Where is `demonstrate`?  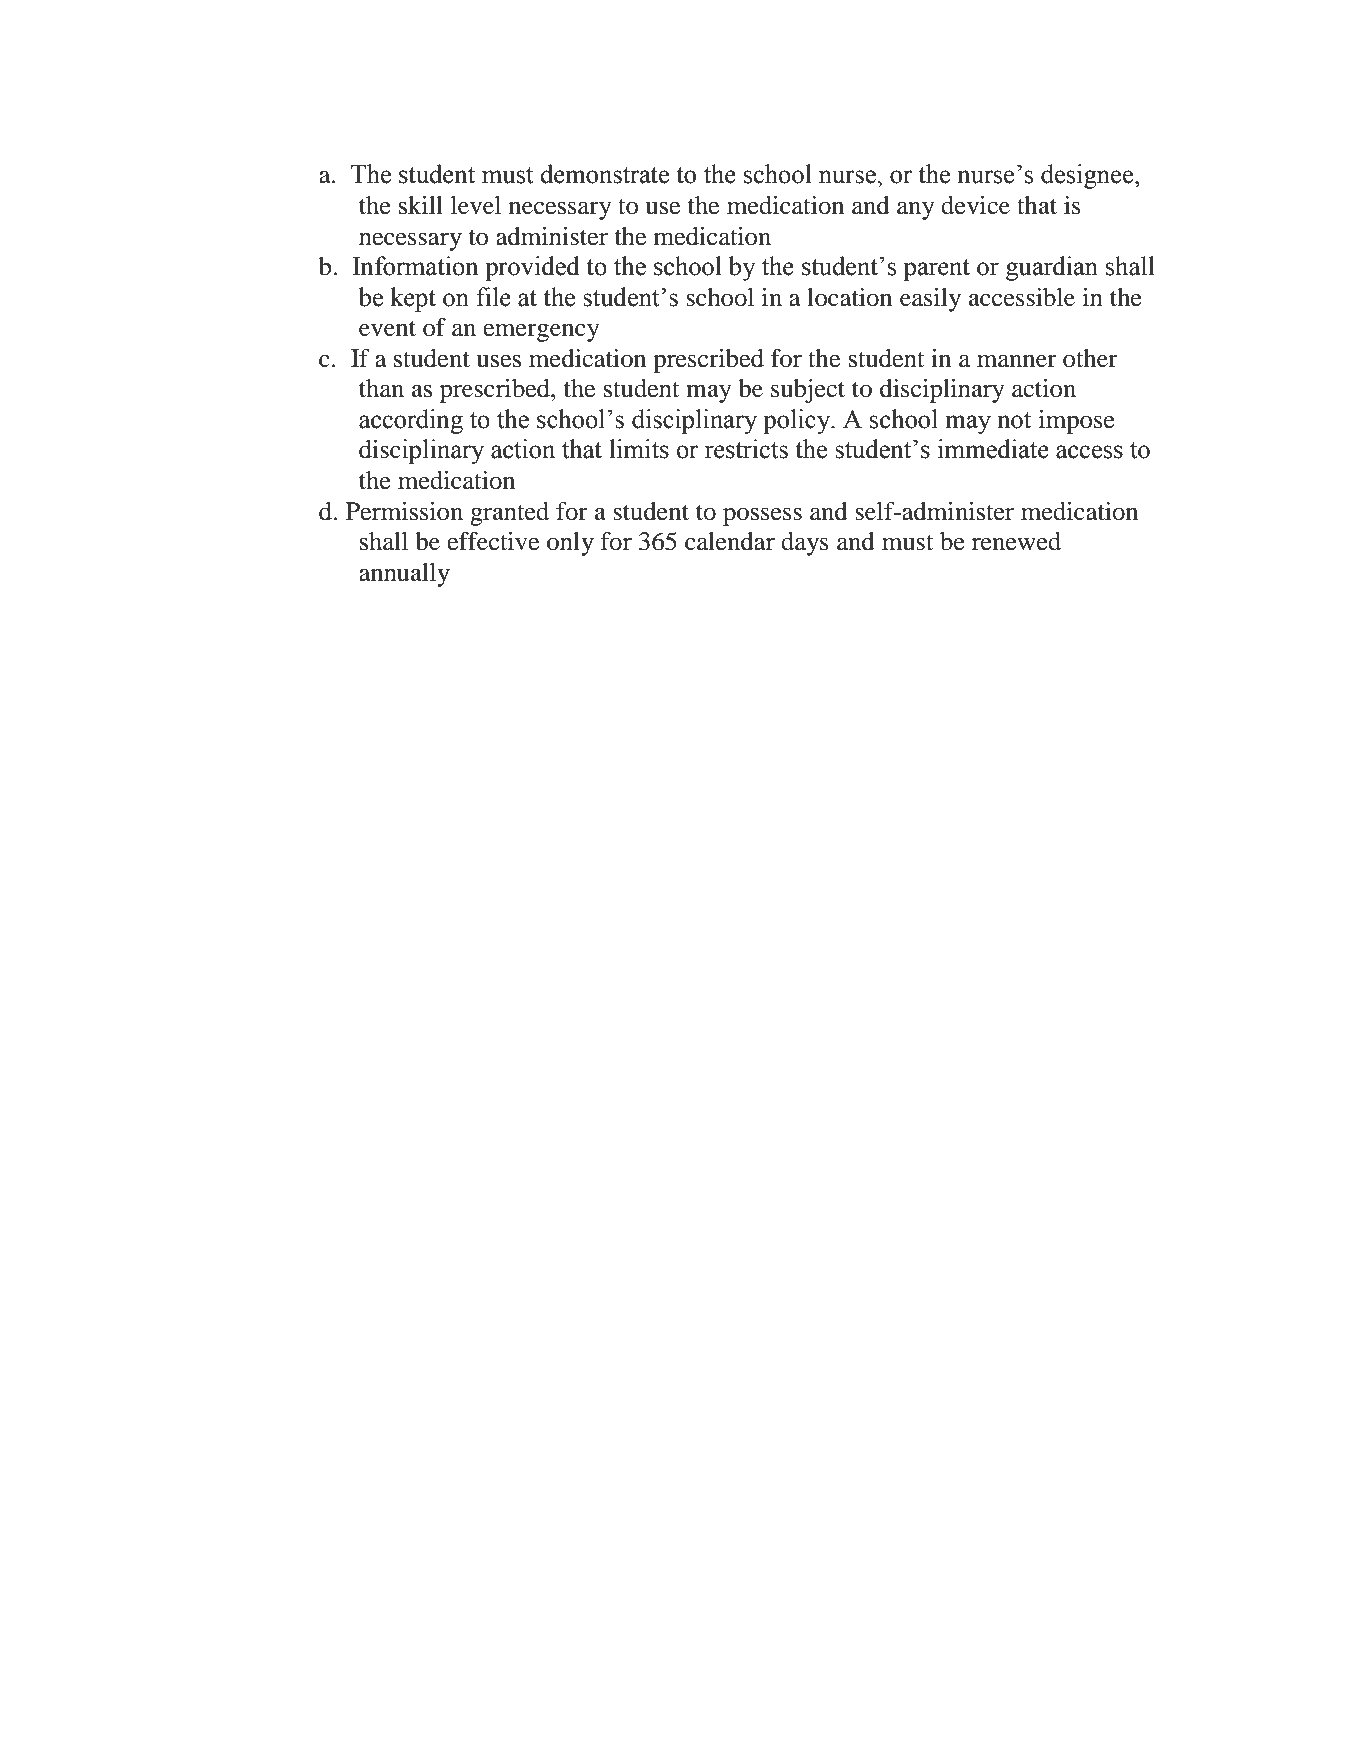
demonstrate is located at coordinates (604, 174).
